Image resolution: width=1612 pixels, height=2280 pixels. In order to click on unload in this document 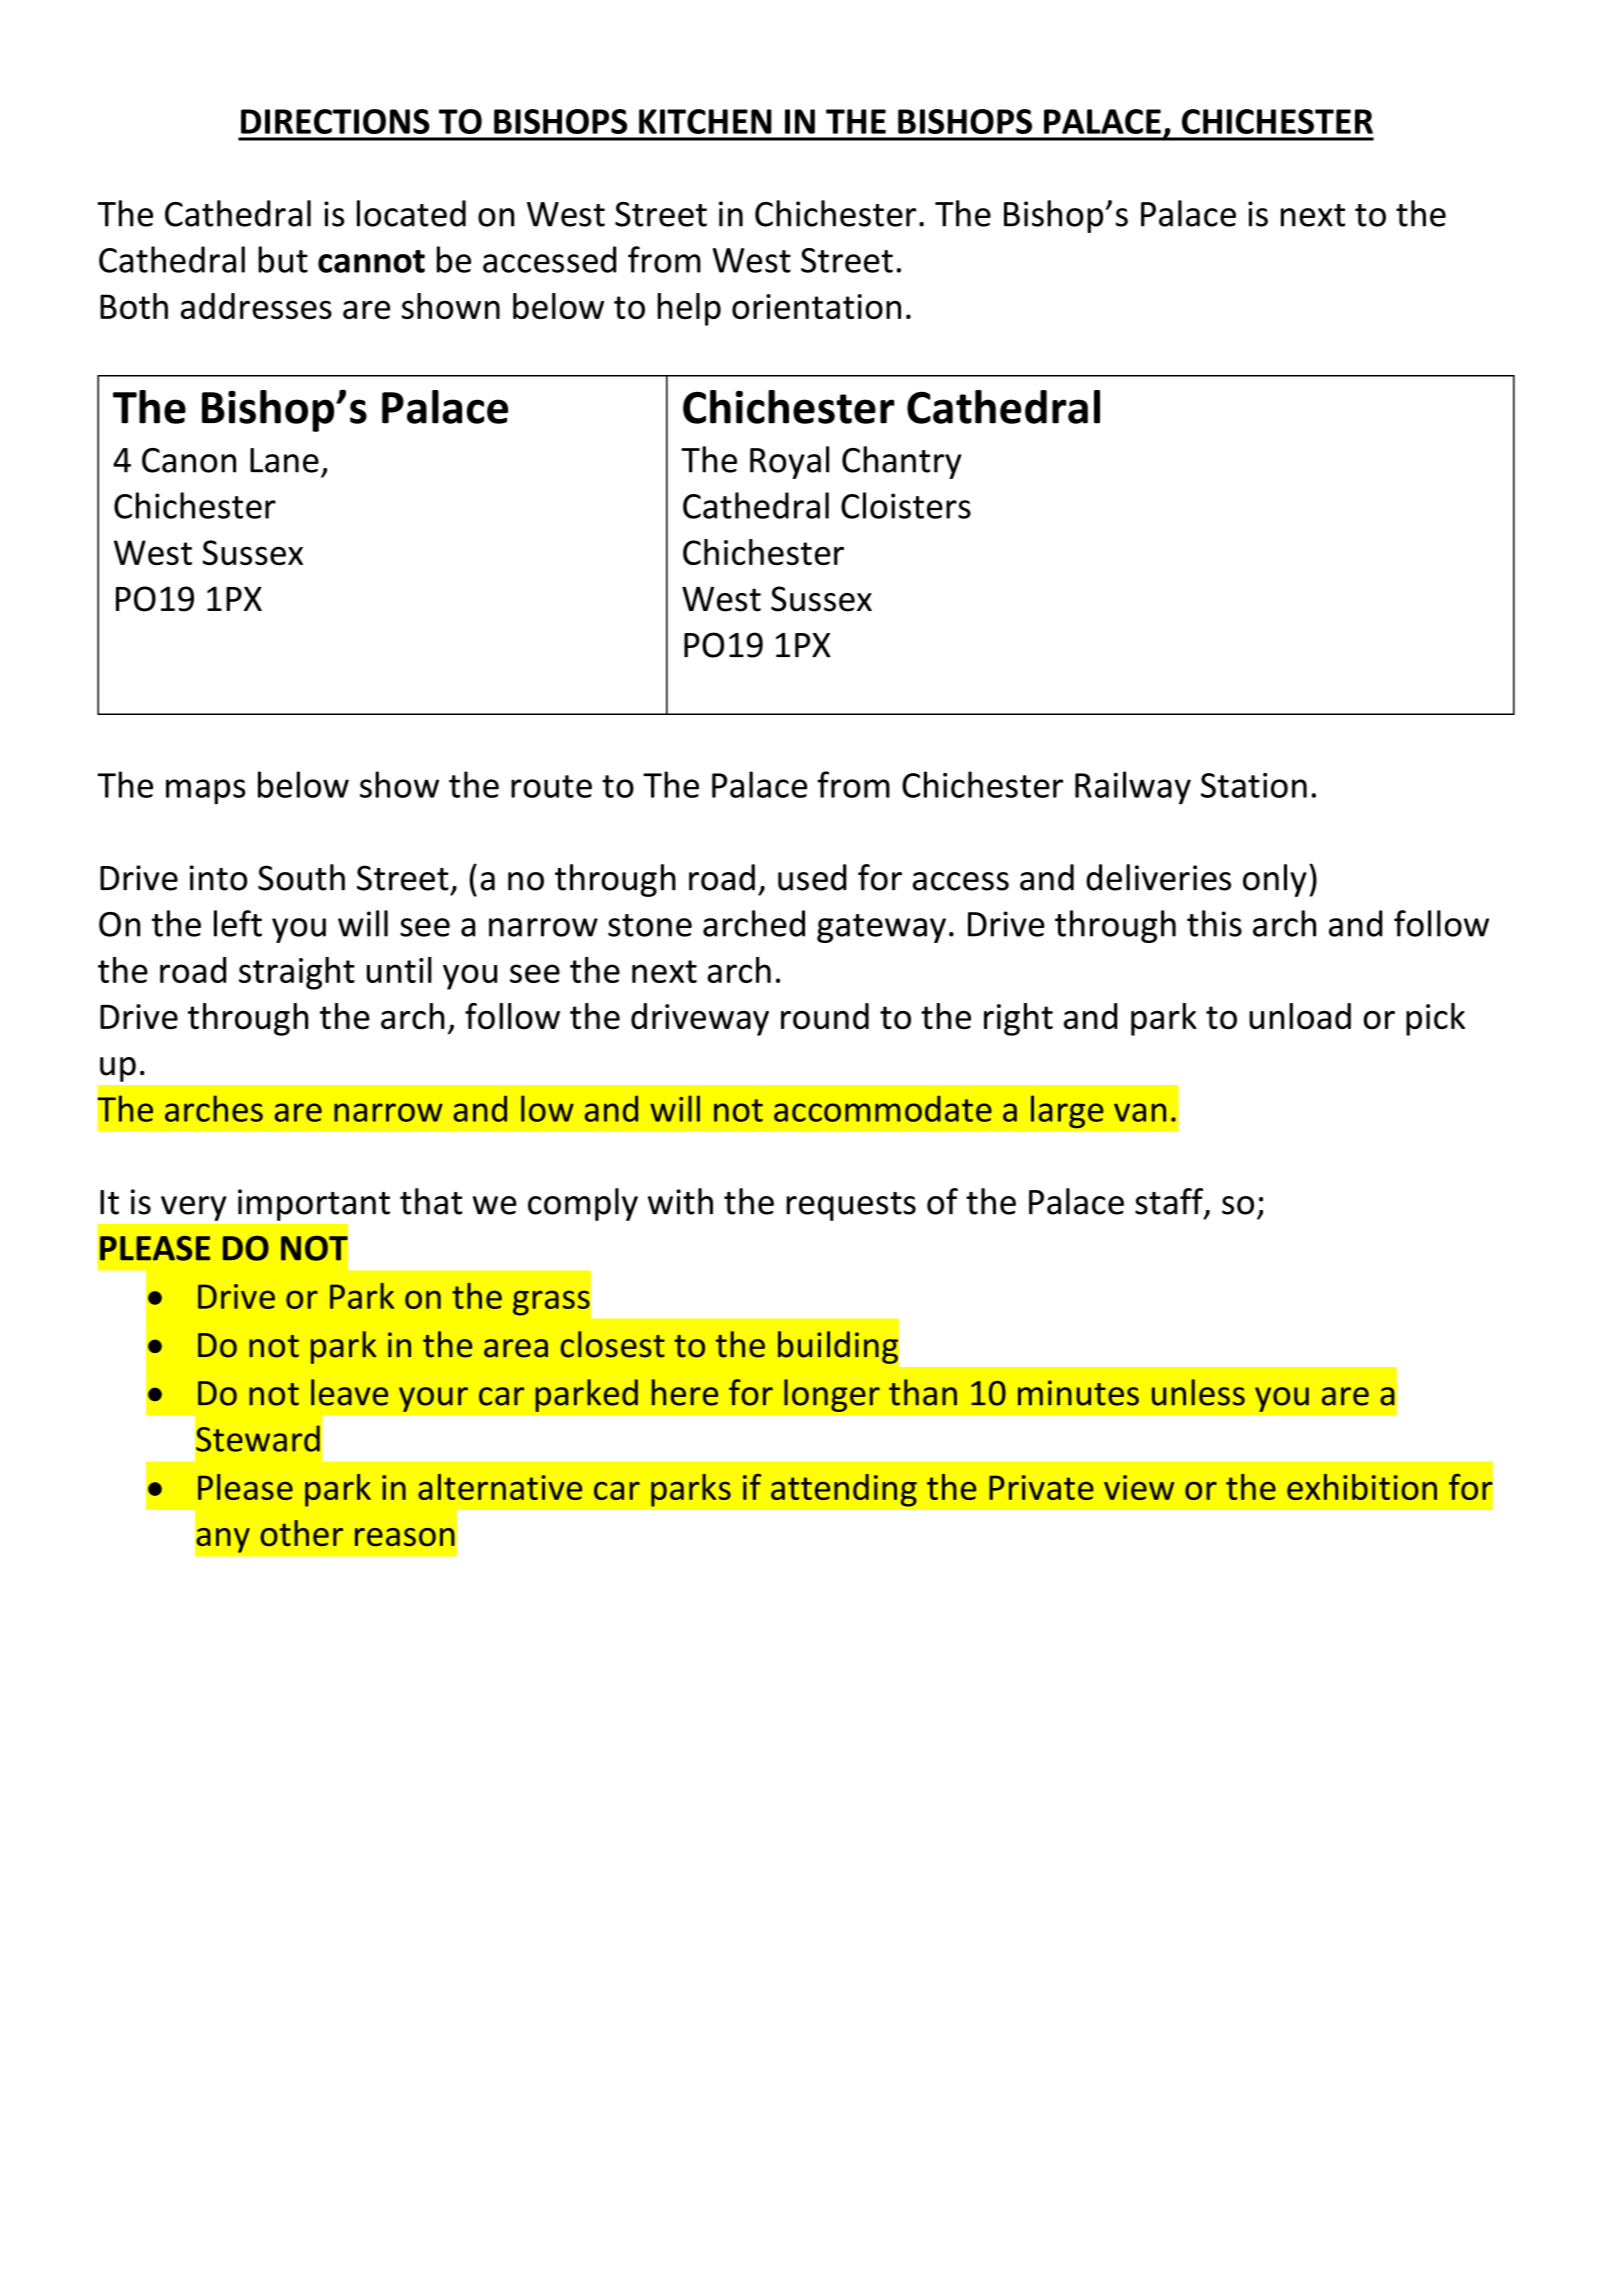, I will do `click(1300, 1016)`.
